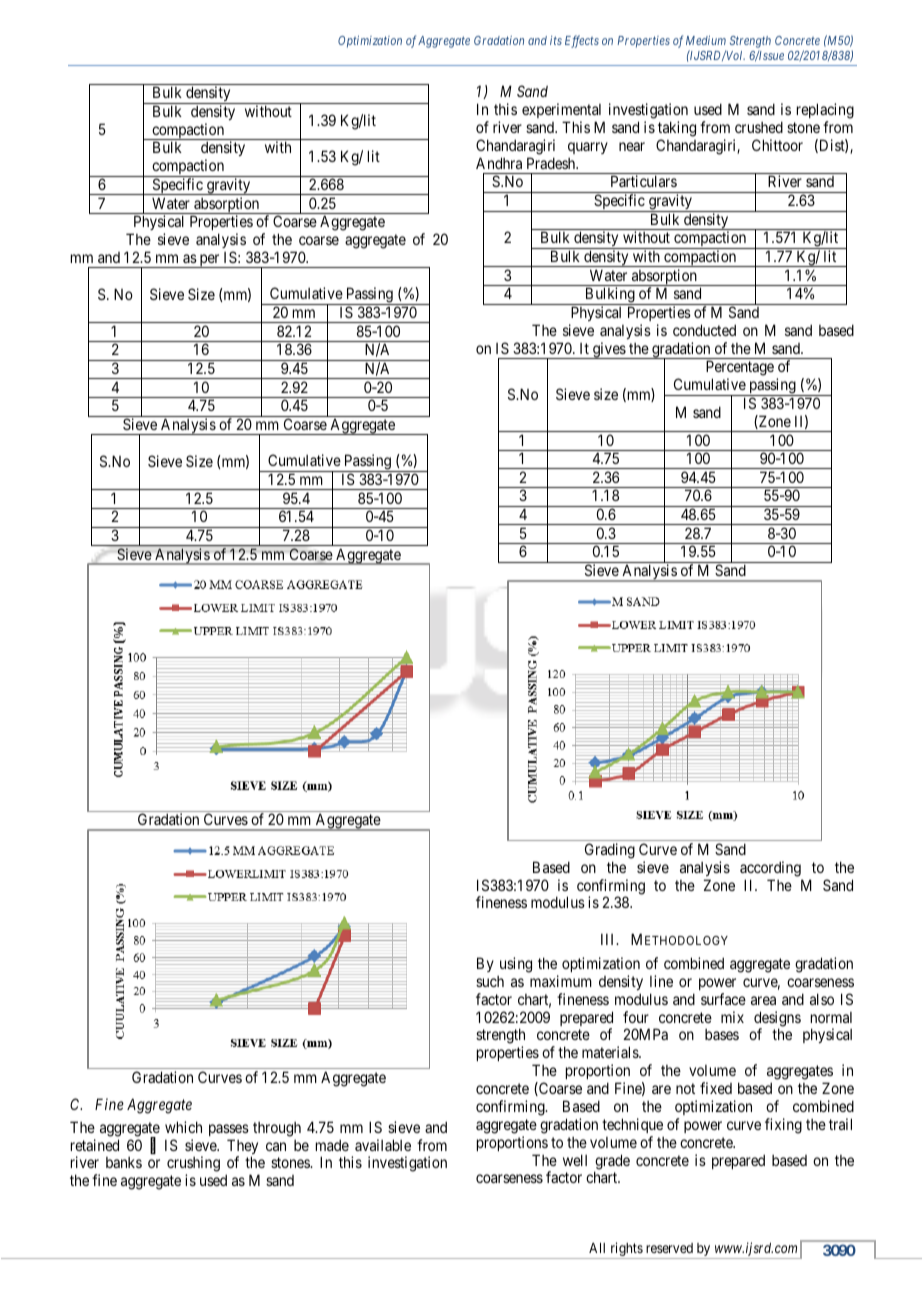  Describe the element at coordinates (183, 1127) in the page. I see `which` at that location.
